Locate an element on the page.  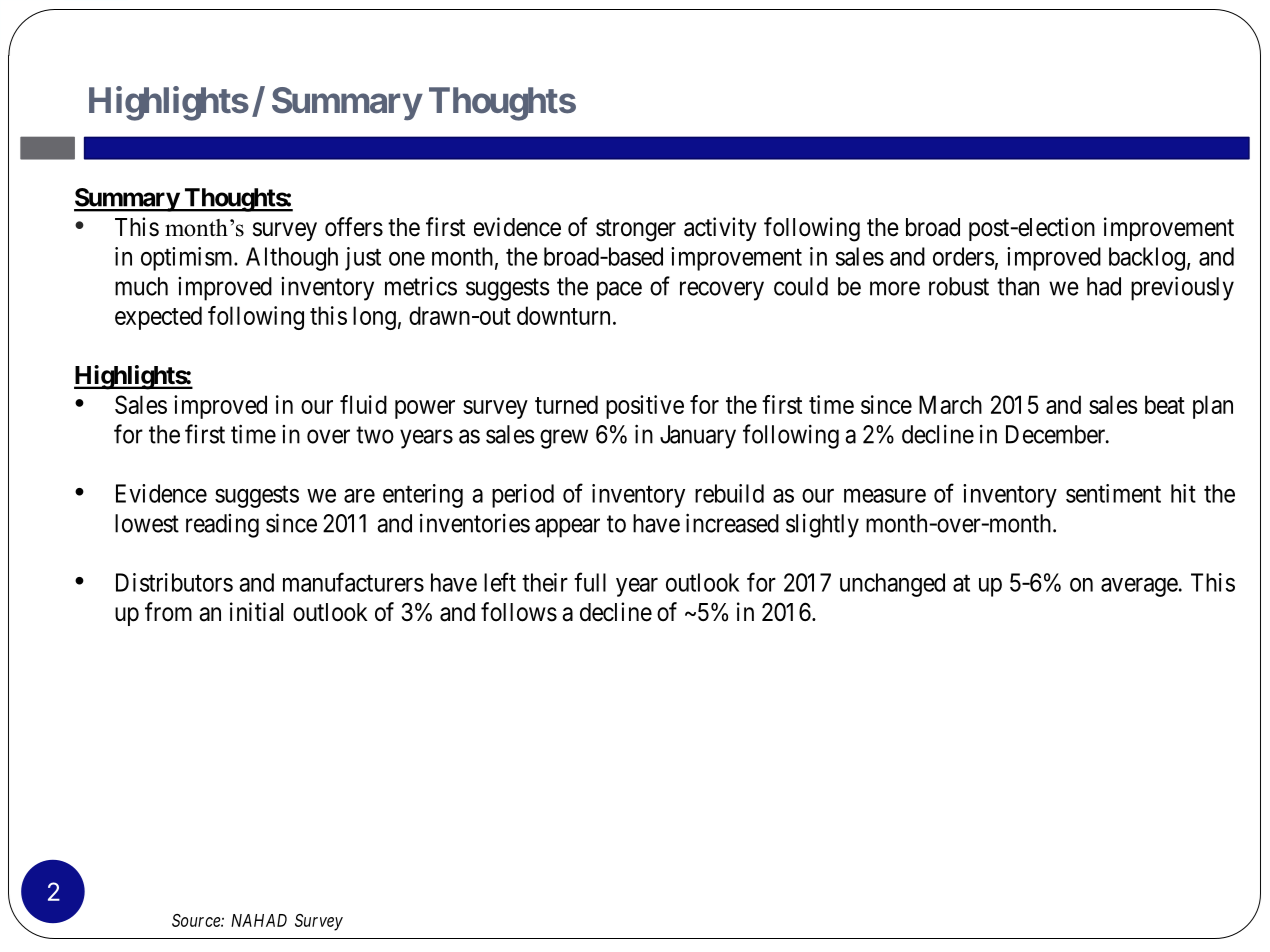
unchanged is located at coordinates (892, 585).
